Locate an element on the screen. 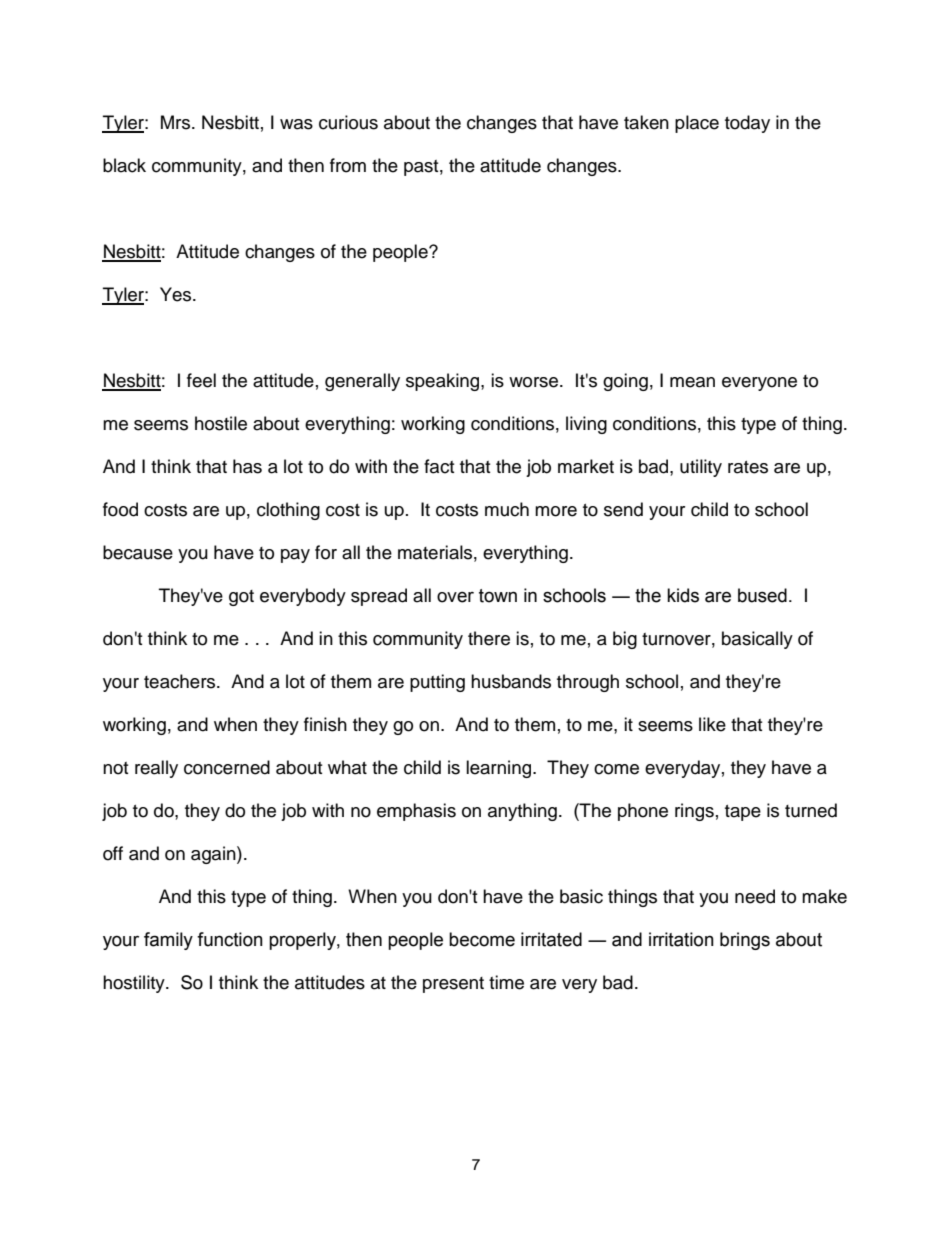 This screenshot has height=1233, width=952. present is located at coordinates (453, 985).
